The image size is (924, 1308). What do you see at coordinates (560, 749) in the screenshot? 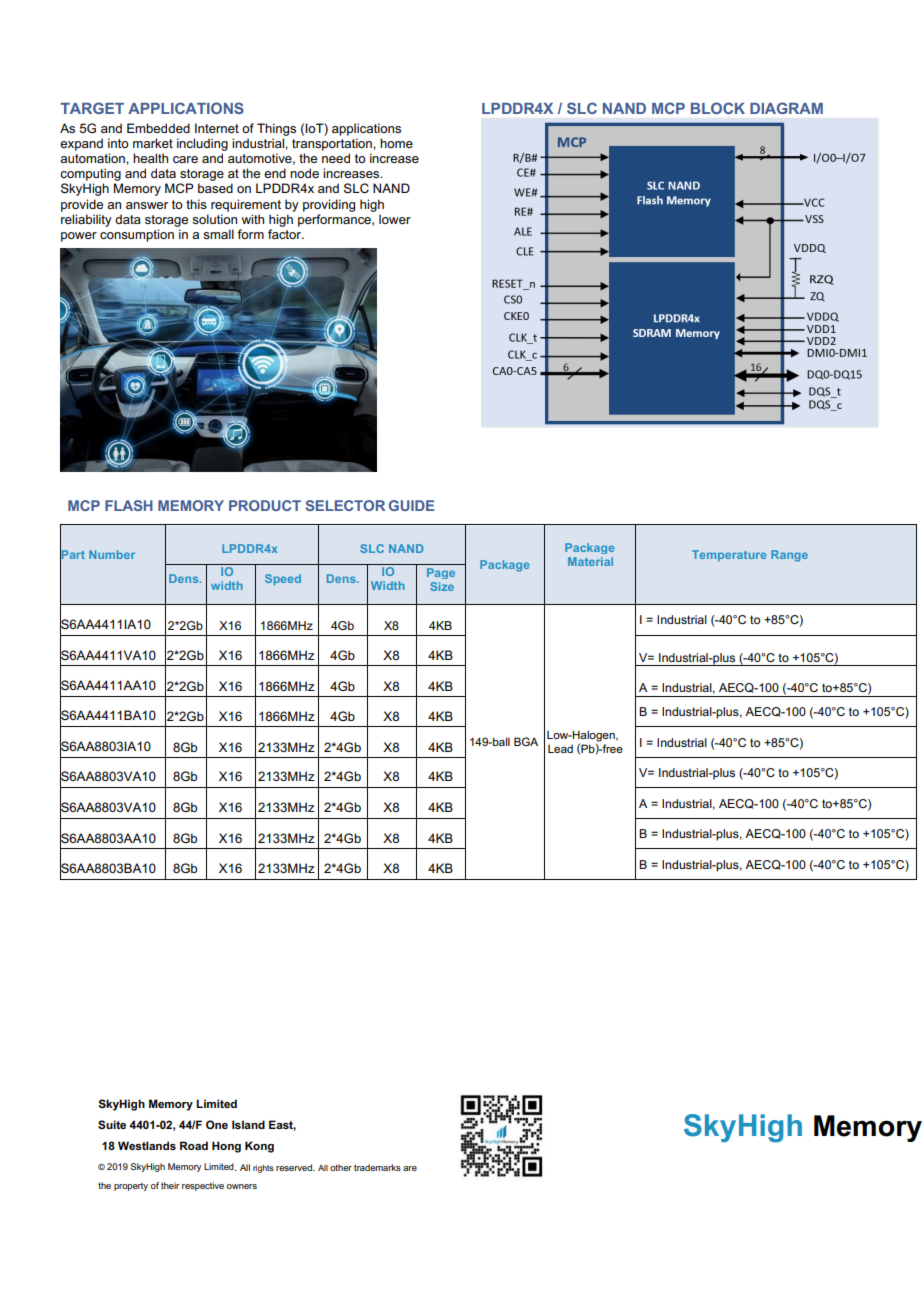
I see `Lead` at bounding box center [560, 749].
